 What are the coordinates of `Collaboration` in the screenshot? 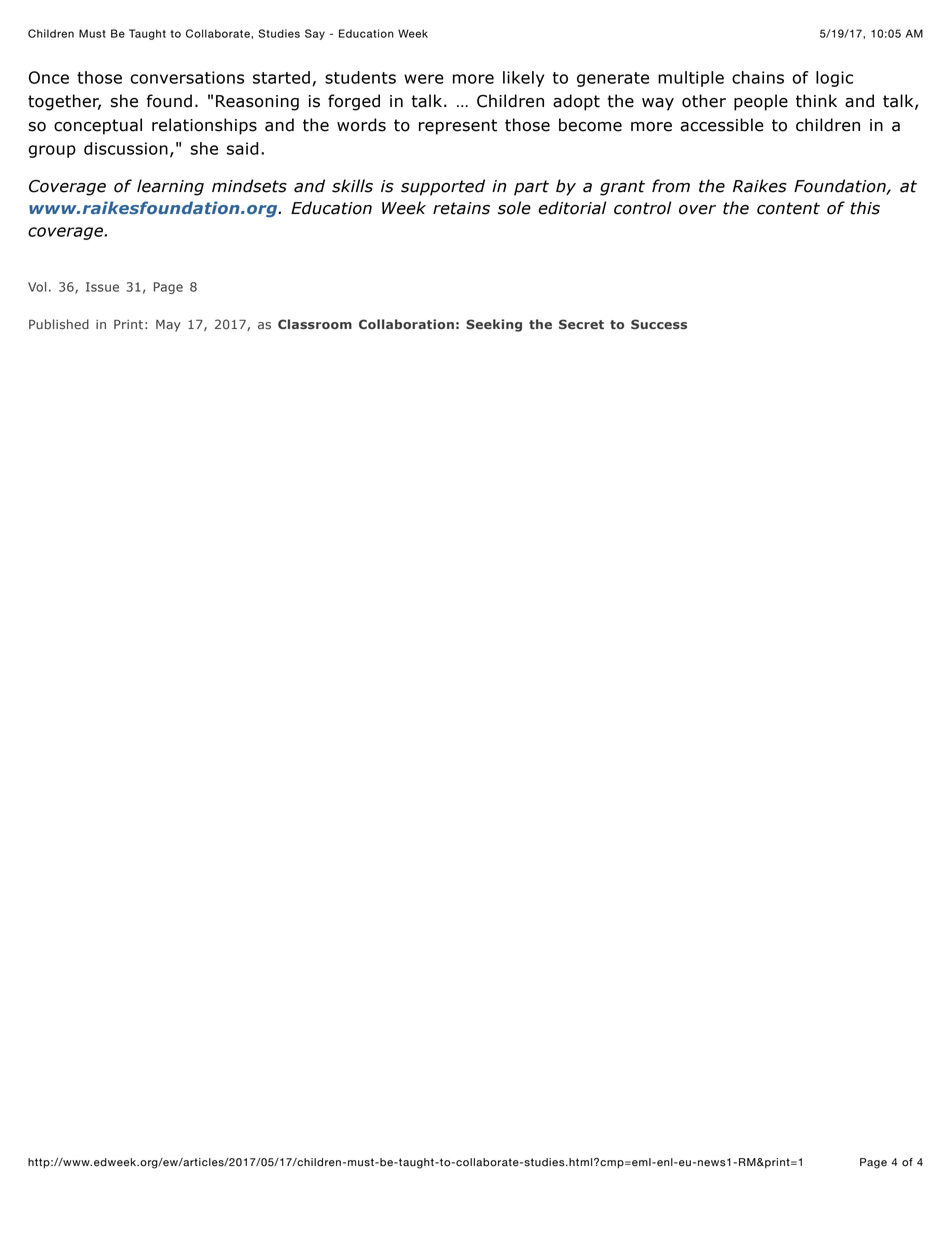 It's located at (406, 324).
